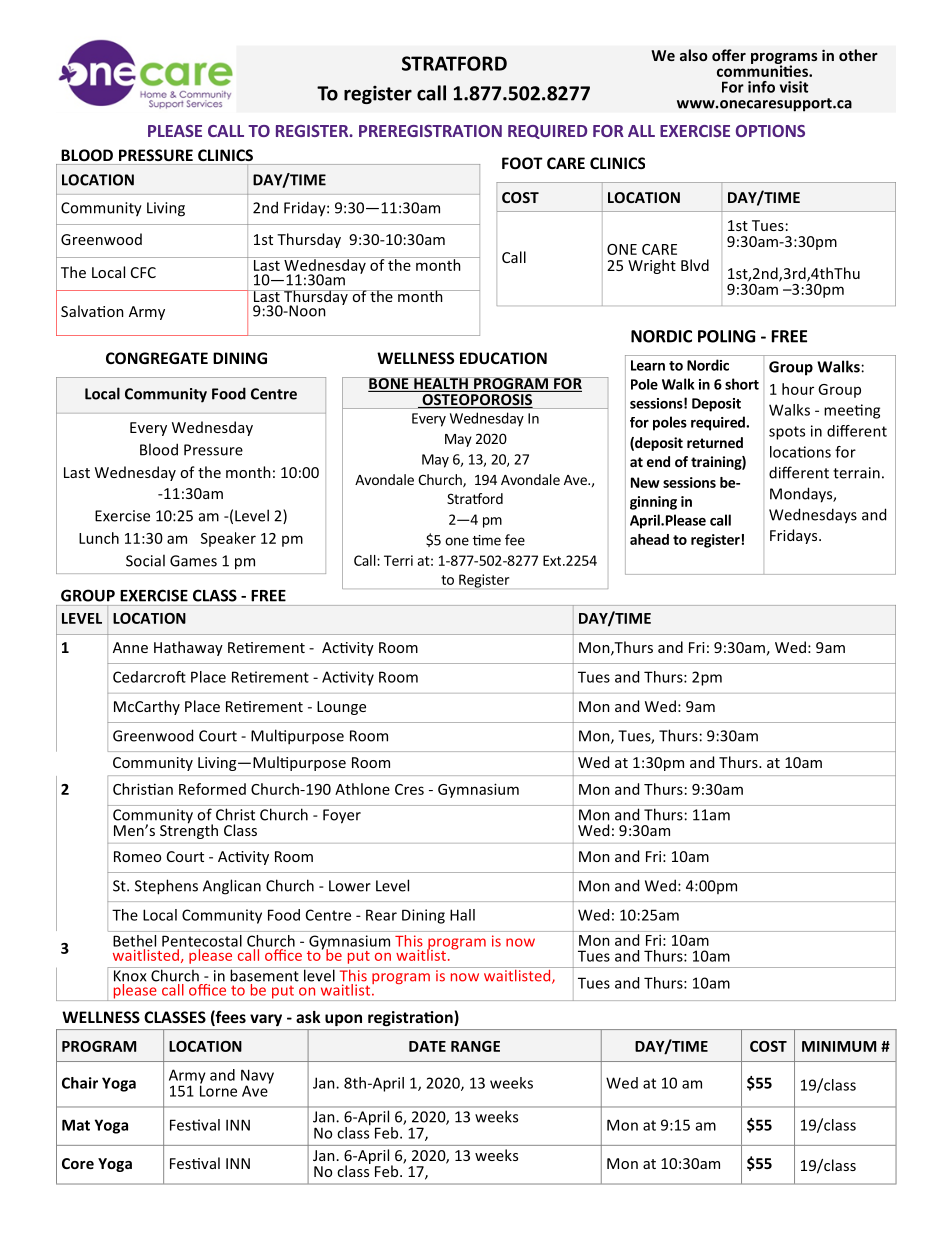 The image size is (952, 1233). What do you see at coordinates (143, 272) in the document?
I see `CFC` at bounding box center [143, 272].
